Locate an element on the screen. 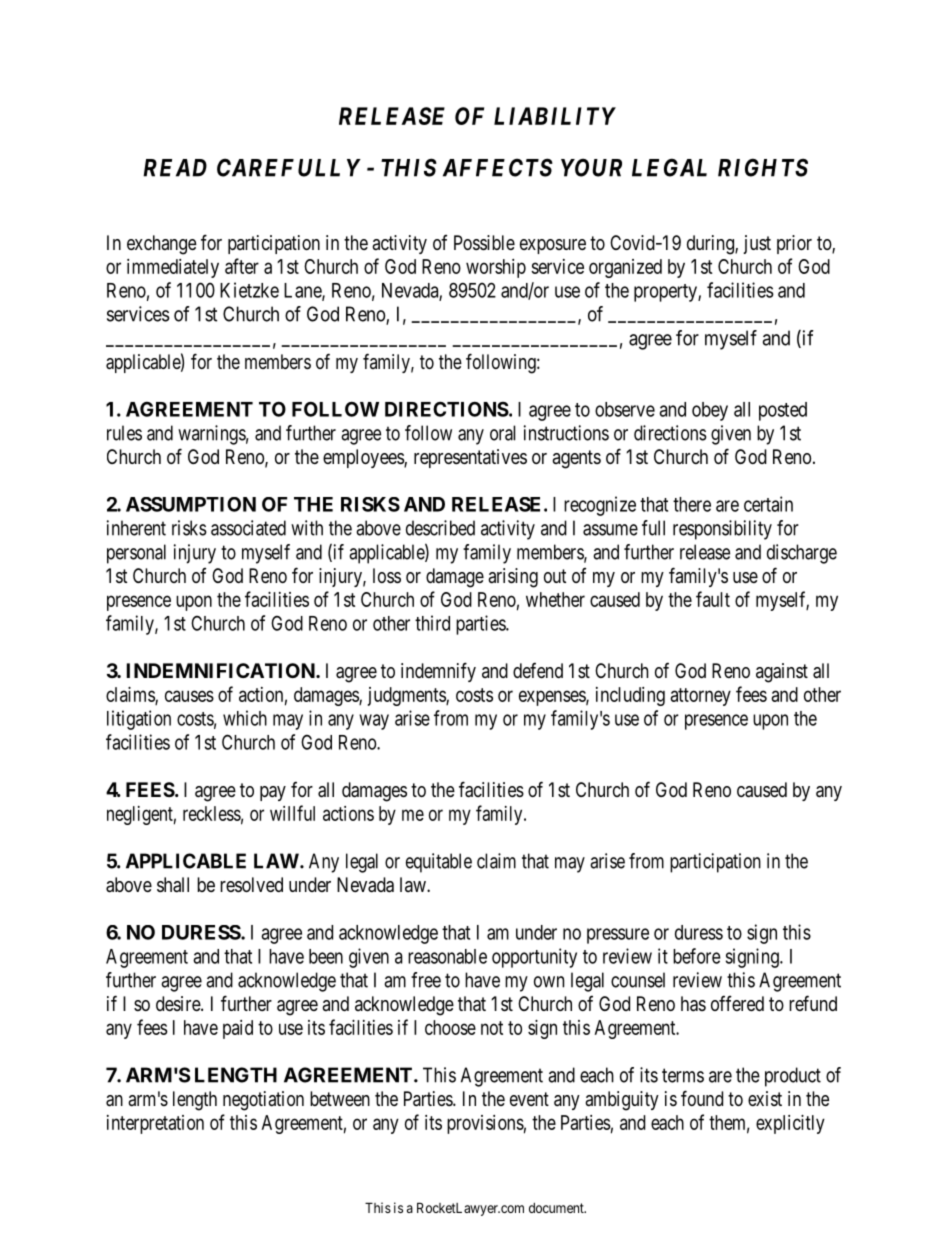  attorney is located at coordinates (700, 697).
